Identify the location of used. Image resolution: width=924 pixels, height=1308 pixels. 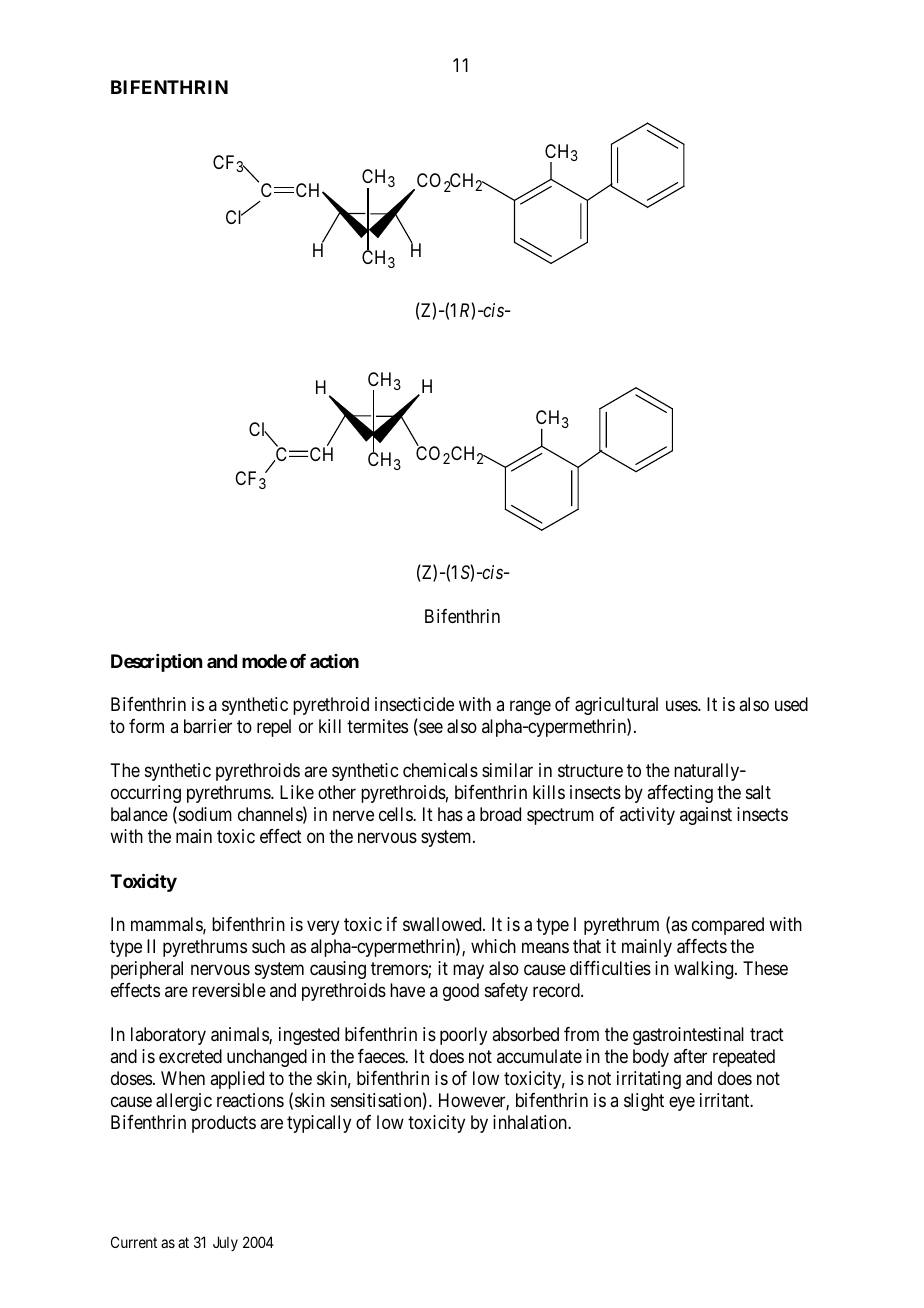
(791, 704).
